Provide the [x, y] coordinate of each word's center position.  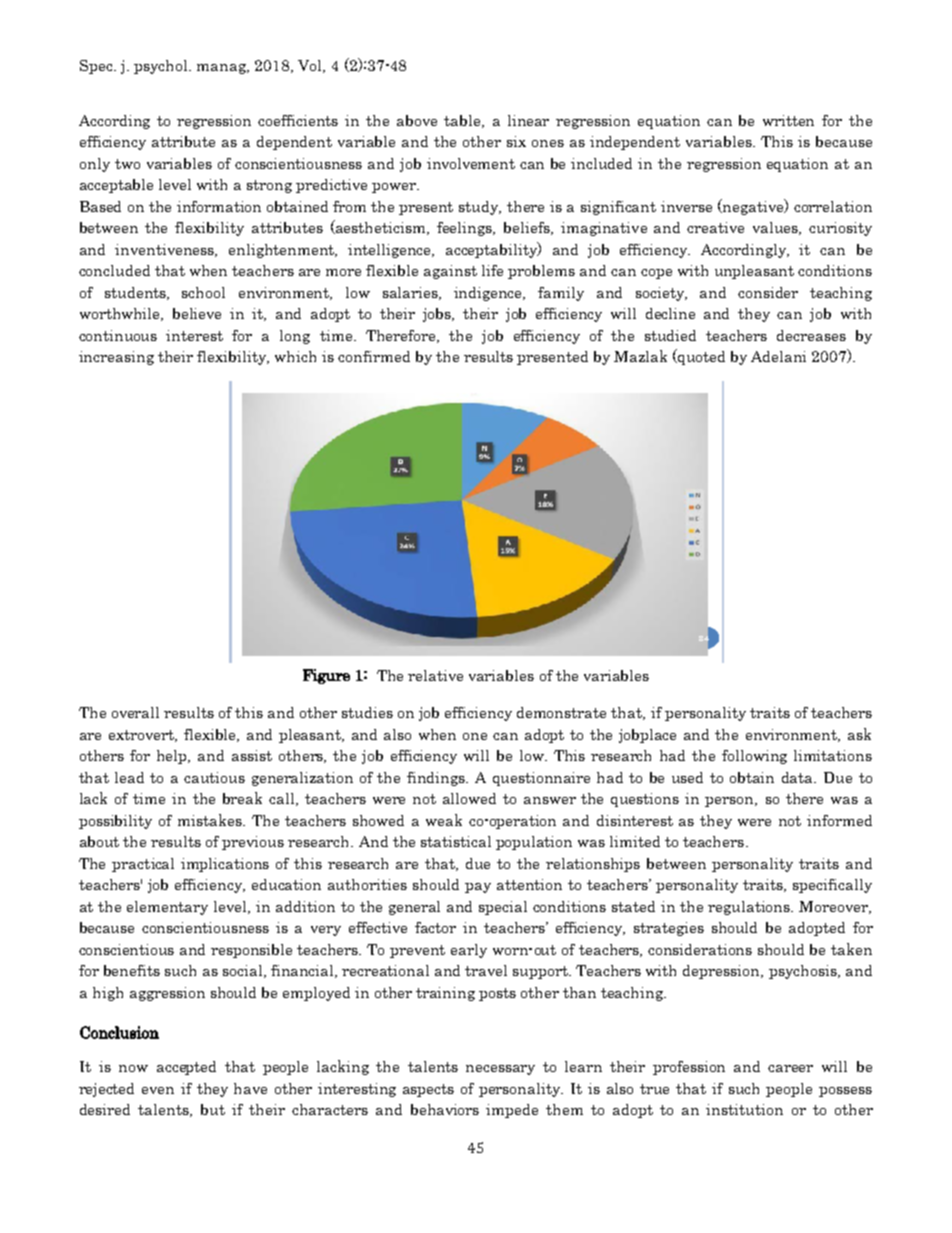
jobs [438, 315]
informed [839, 820]
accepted [186, 1068]
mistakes [211, 820]
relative [435, 675]
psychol [162, 67]
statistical [456, 841]
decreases [811, 335]
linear [528, 120]
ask [859, 734]
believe [197, 313]
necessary [500, 1070]
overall [135, 712]
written [788, 120]
